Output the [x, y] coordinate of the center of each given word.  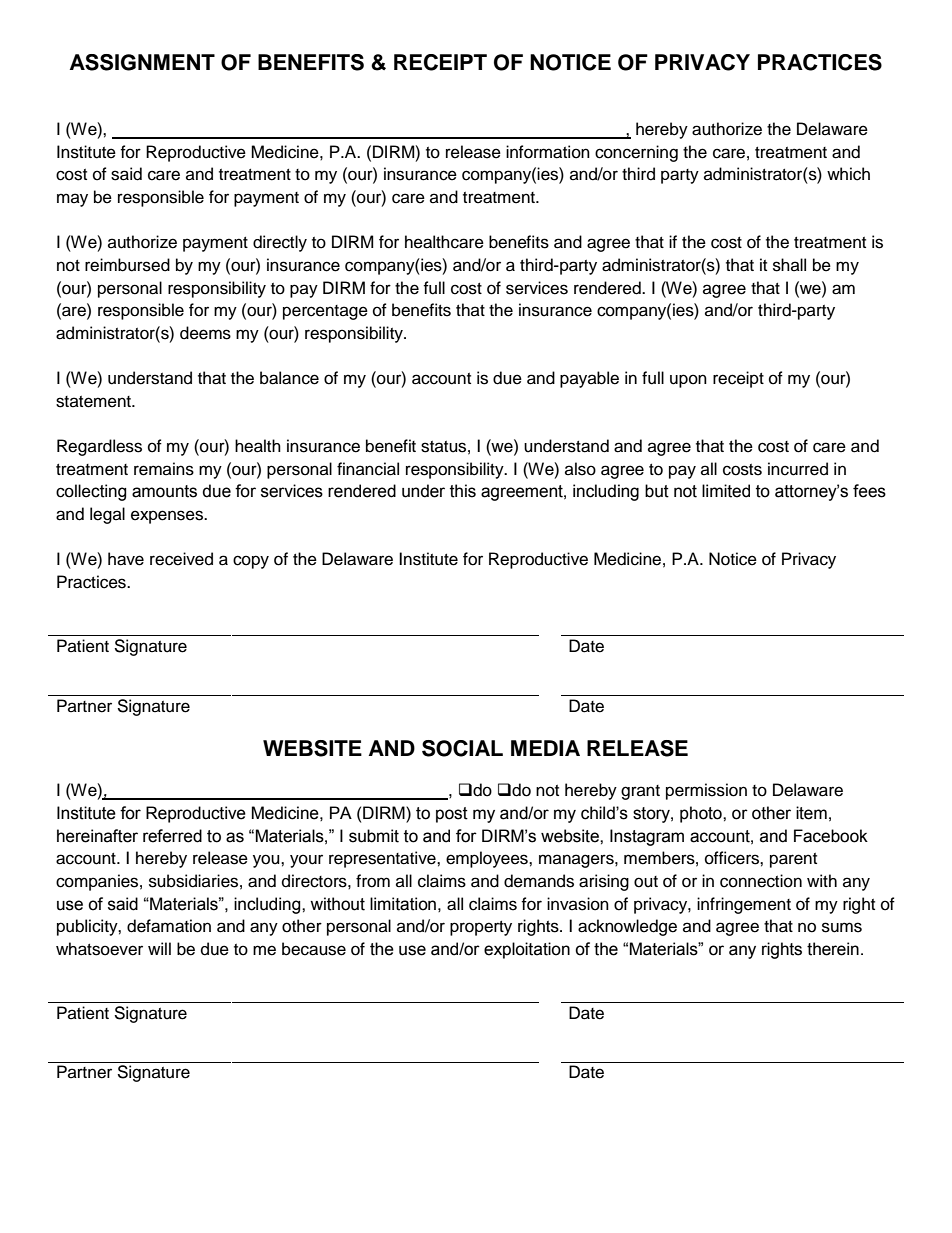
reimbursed [127, 265]
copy [251, 562]
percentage [325, 312]
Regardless [99, 447]
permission [706, 791]
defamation [169, 926]
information [548, 152]
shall [789, 265]
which [848, 174]
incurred [798, 469]
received [181, 559]
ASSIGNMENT [142, 62]
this [463, 491]
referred [172, 836]
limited [726, 491]
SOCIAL [462, 748]
